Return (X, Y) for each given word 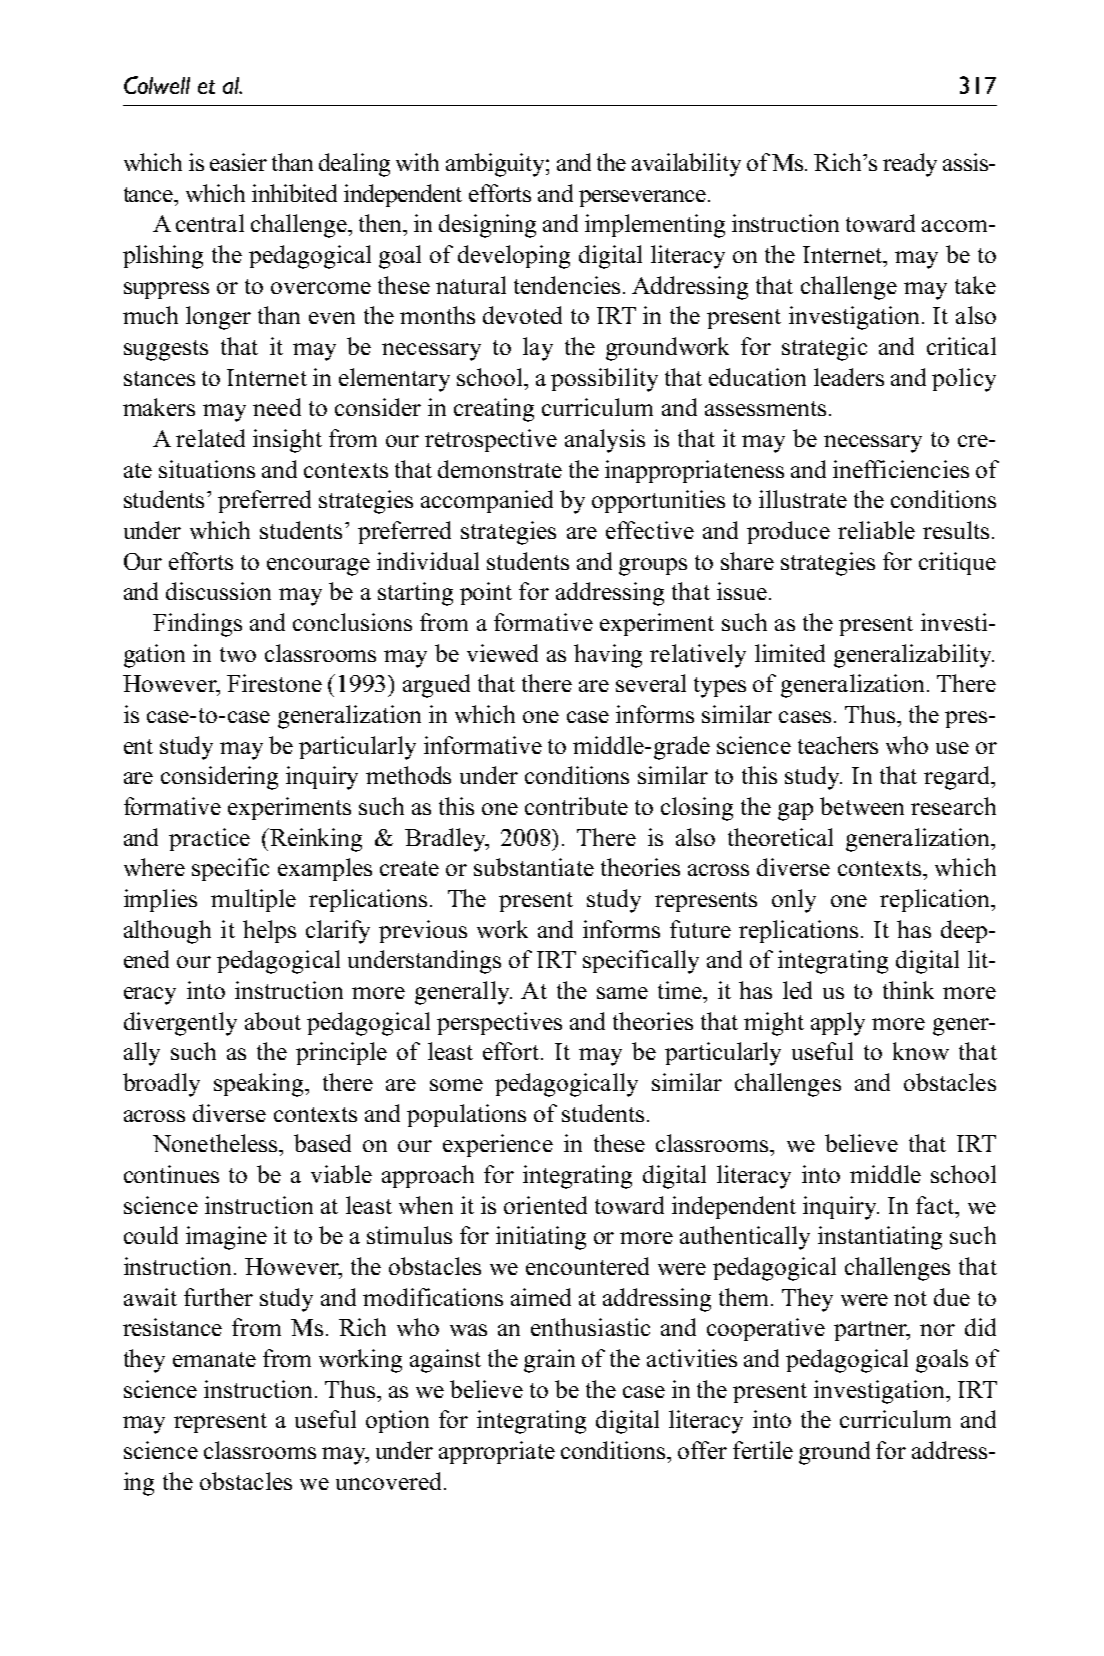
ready (910, 165)
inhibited (294, 193)
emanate (214, 1359)
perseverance (642, 198)
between (862, 806)
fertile (763, 1450)
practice (209, 839)
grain (549, 1361)
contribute (576, 806)
